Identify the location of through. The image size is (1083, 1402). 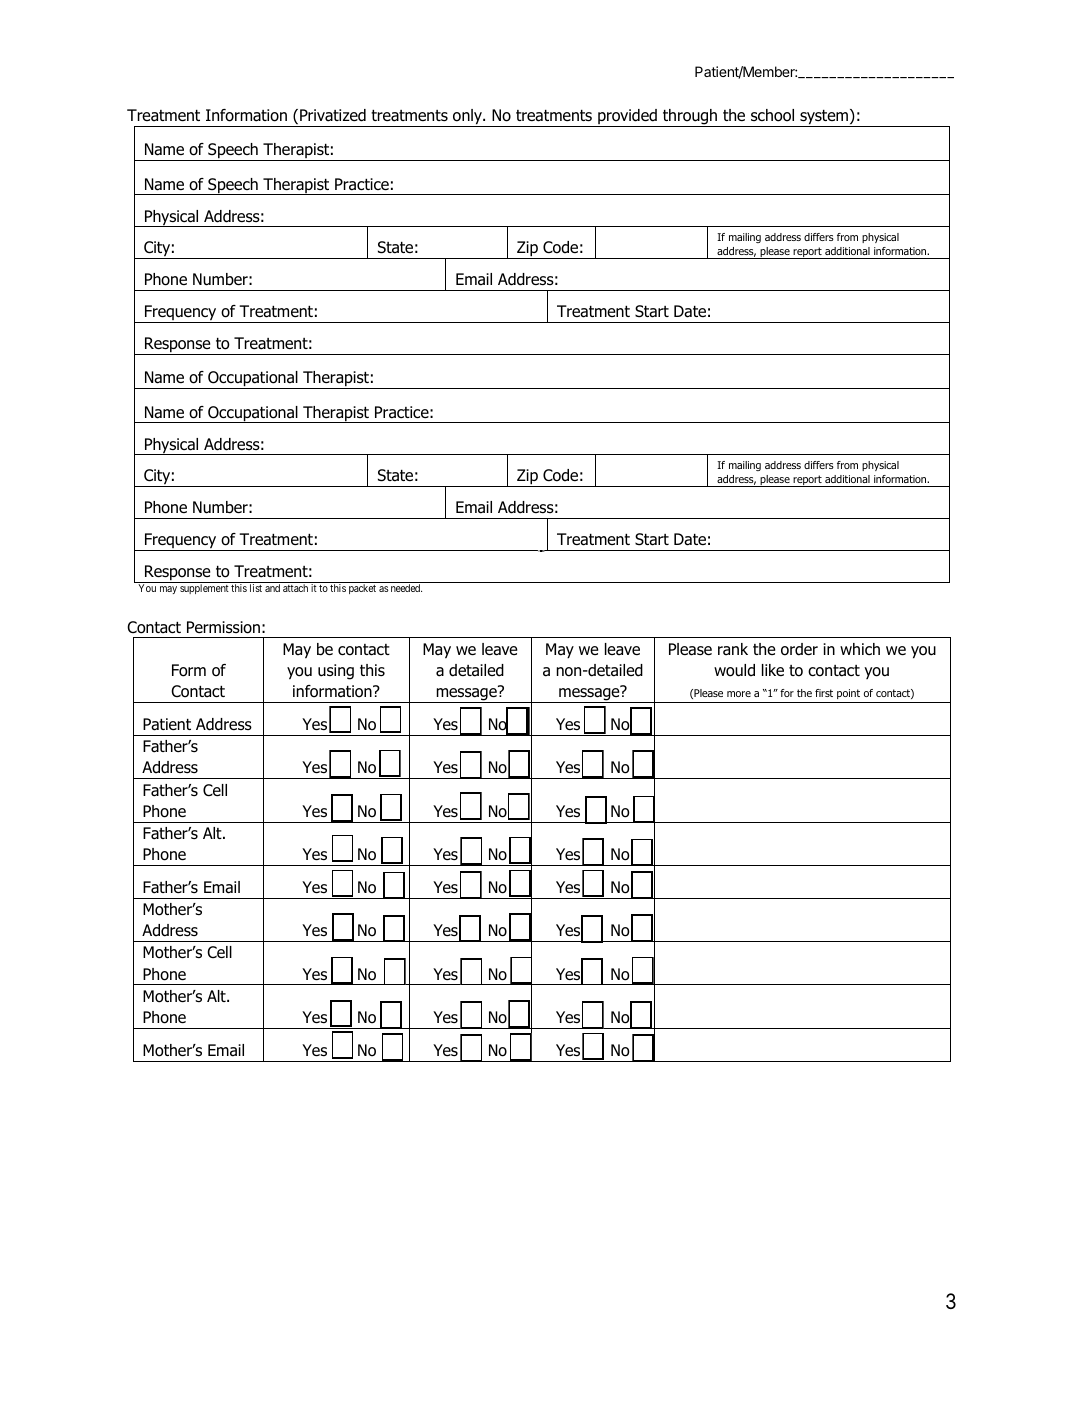
(690, 118).
